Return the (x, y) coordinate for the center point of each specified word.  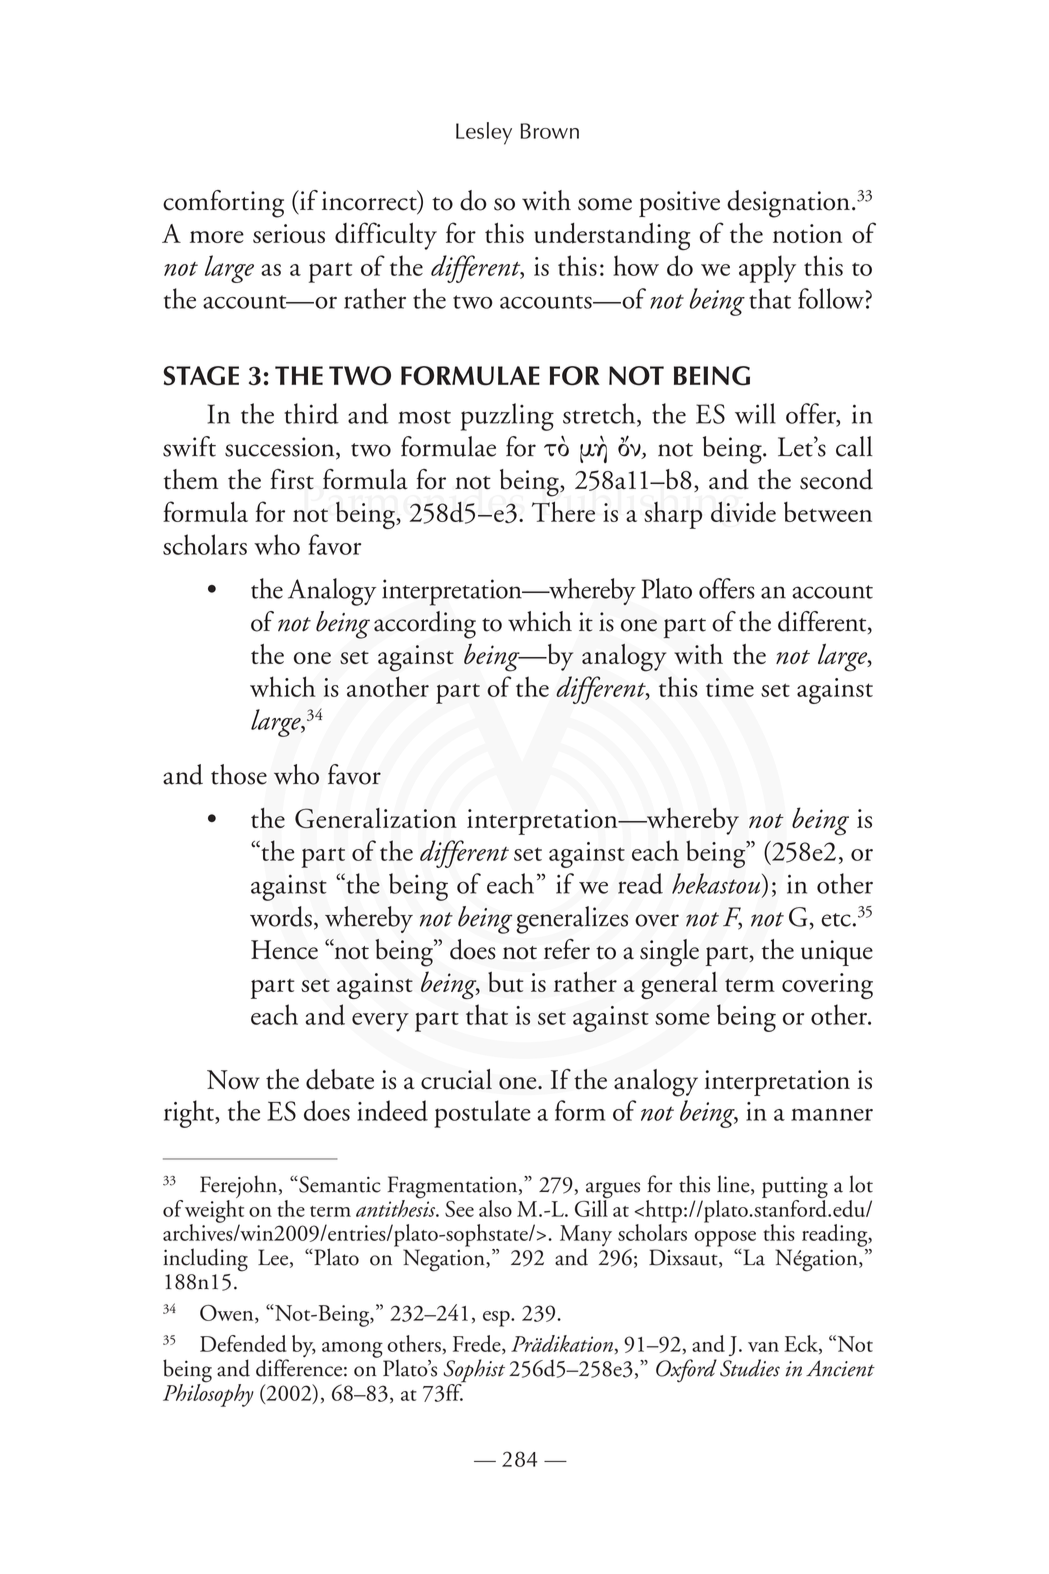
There (563, 511)
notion (807, 233)
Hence (284, 950)
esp (497, 1319)
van (763, 1347)
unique (837, 953)
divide (743, 511)
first (292, 479)
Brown (549, 131)
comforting (223, 204)
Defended (243, 1343)
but (505, 982)
